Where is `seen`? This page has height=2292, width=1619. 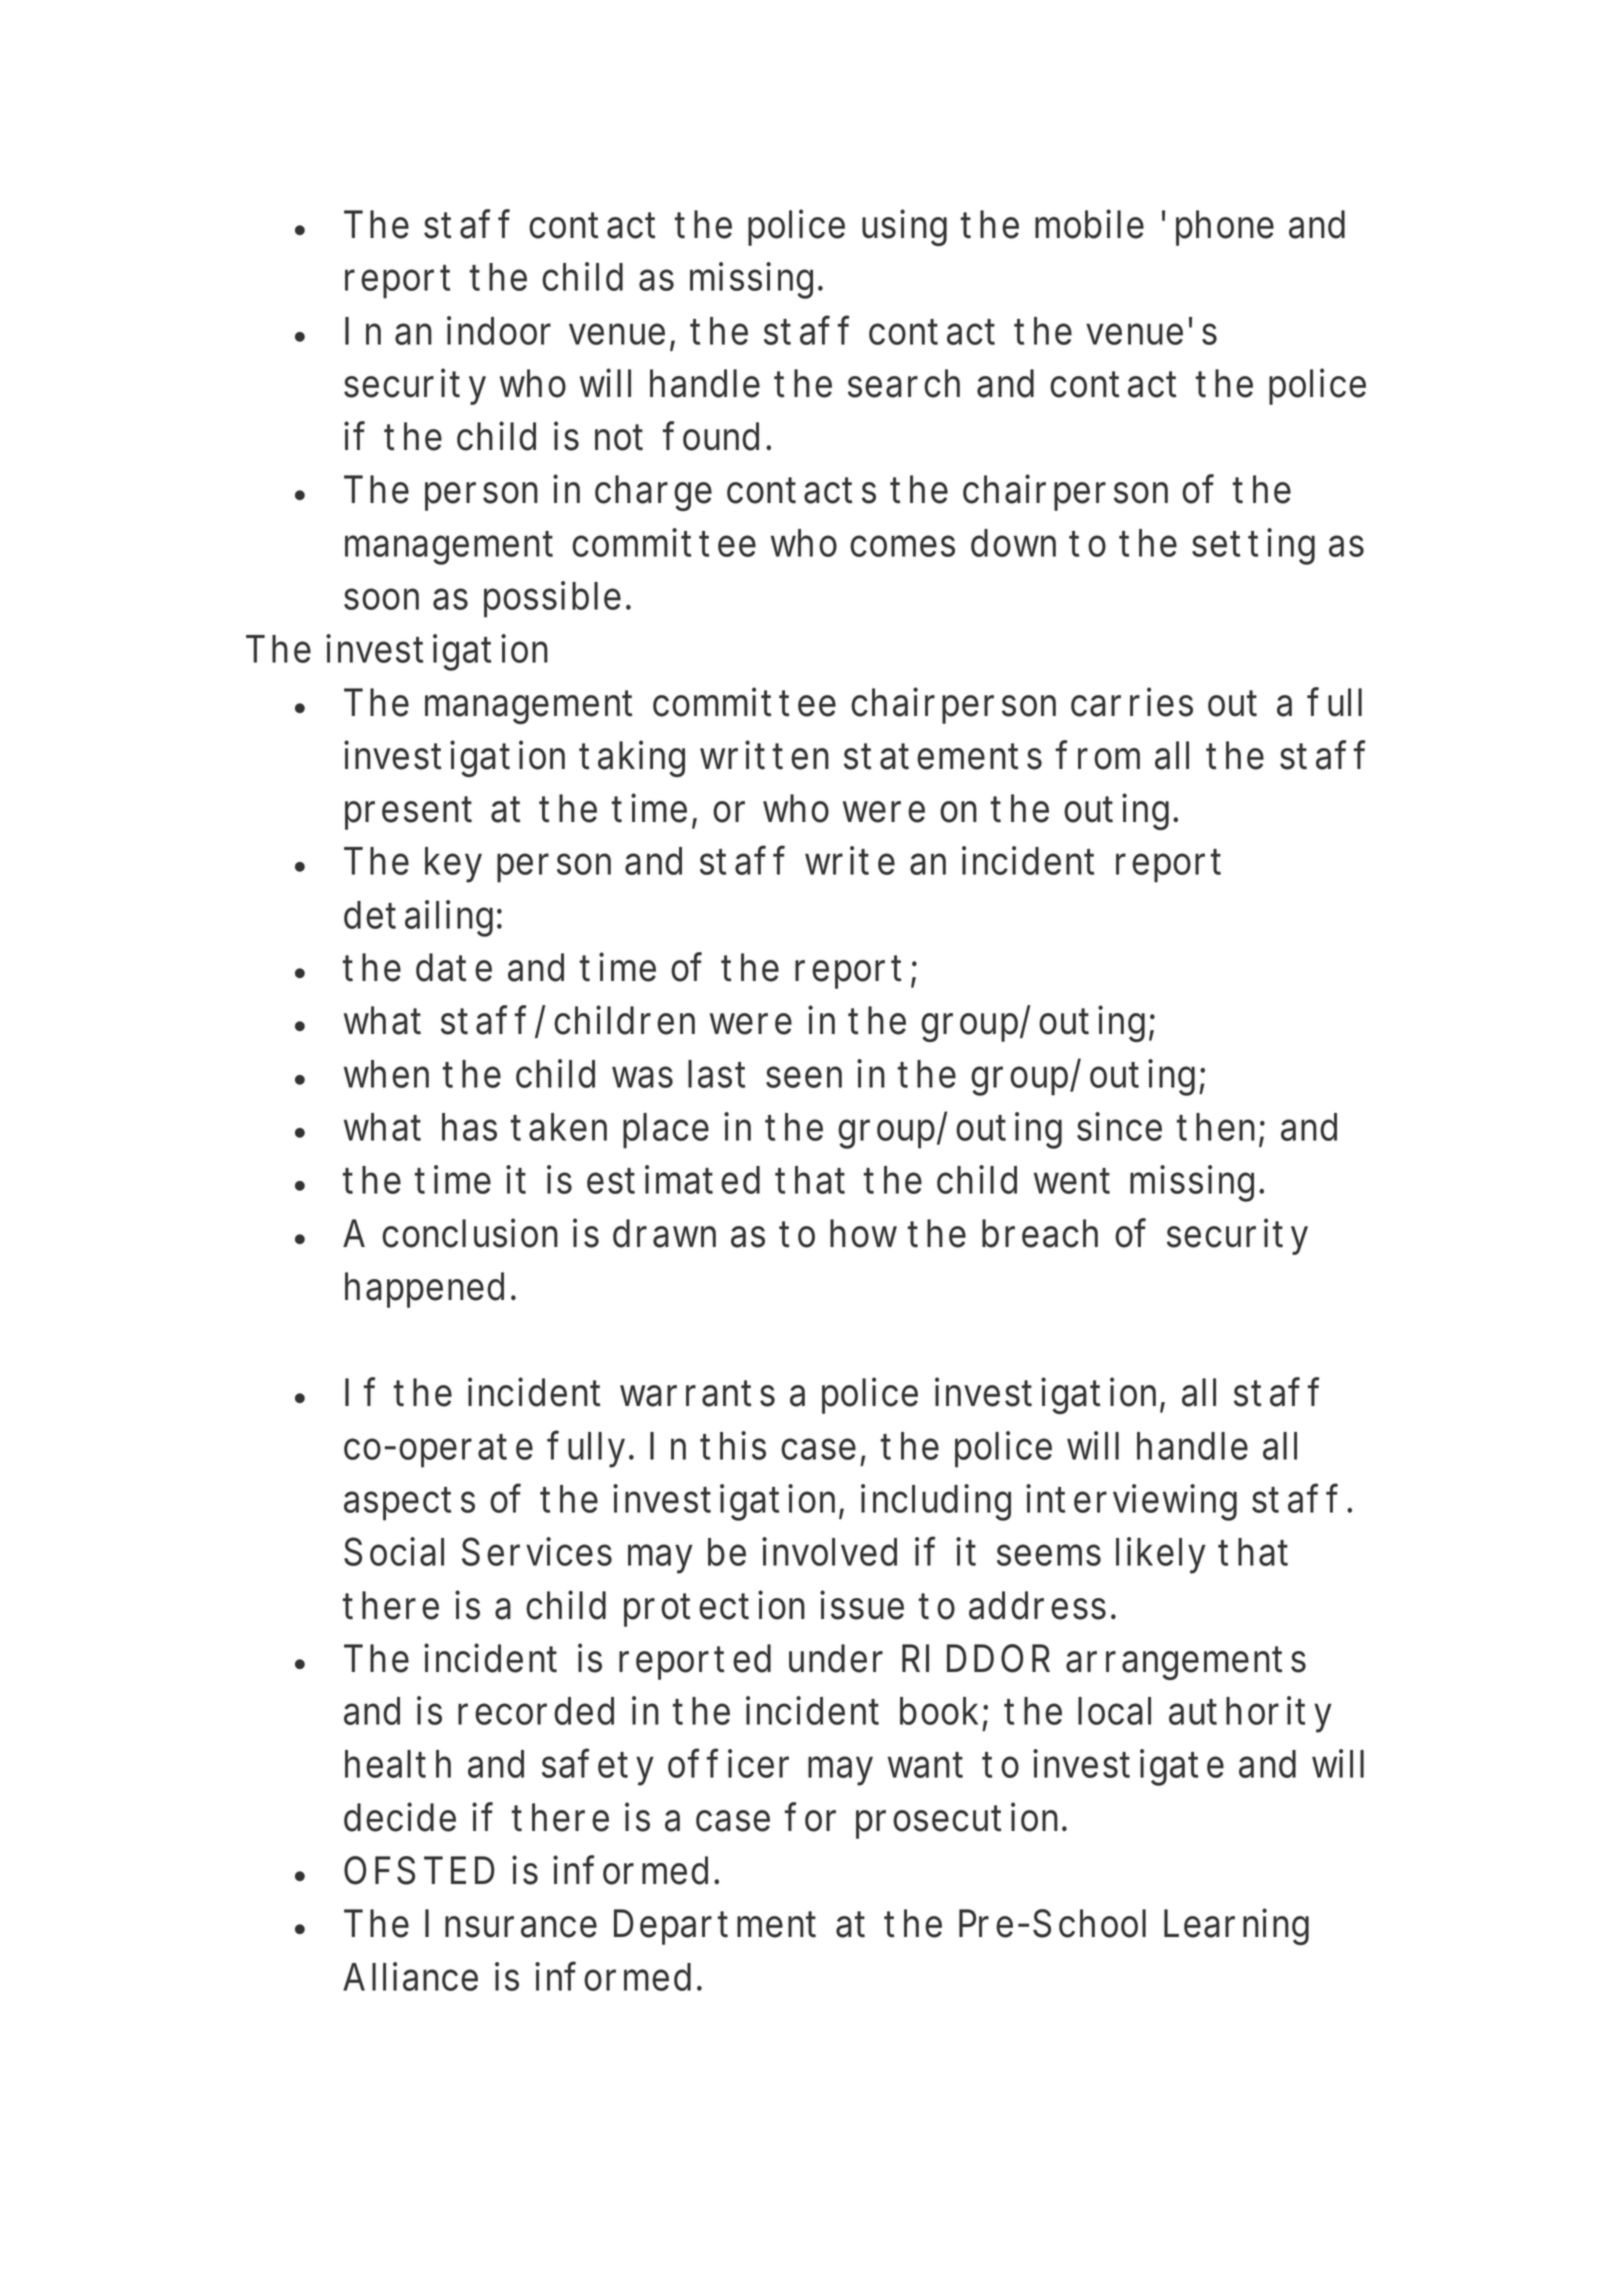 seen is located at coordinates (804, 1077).
